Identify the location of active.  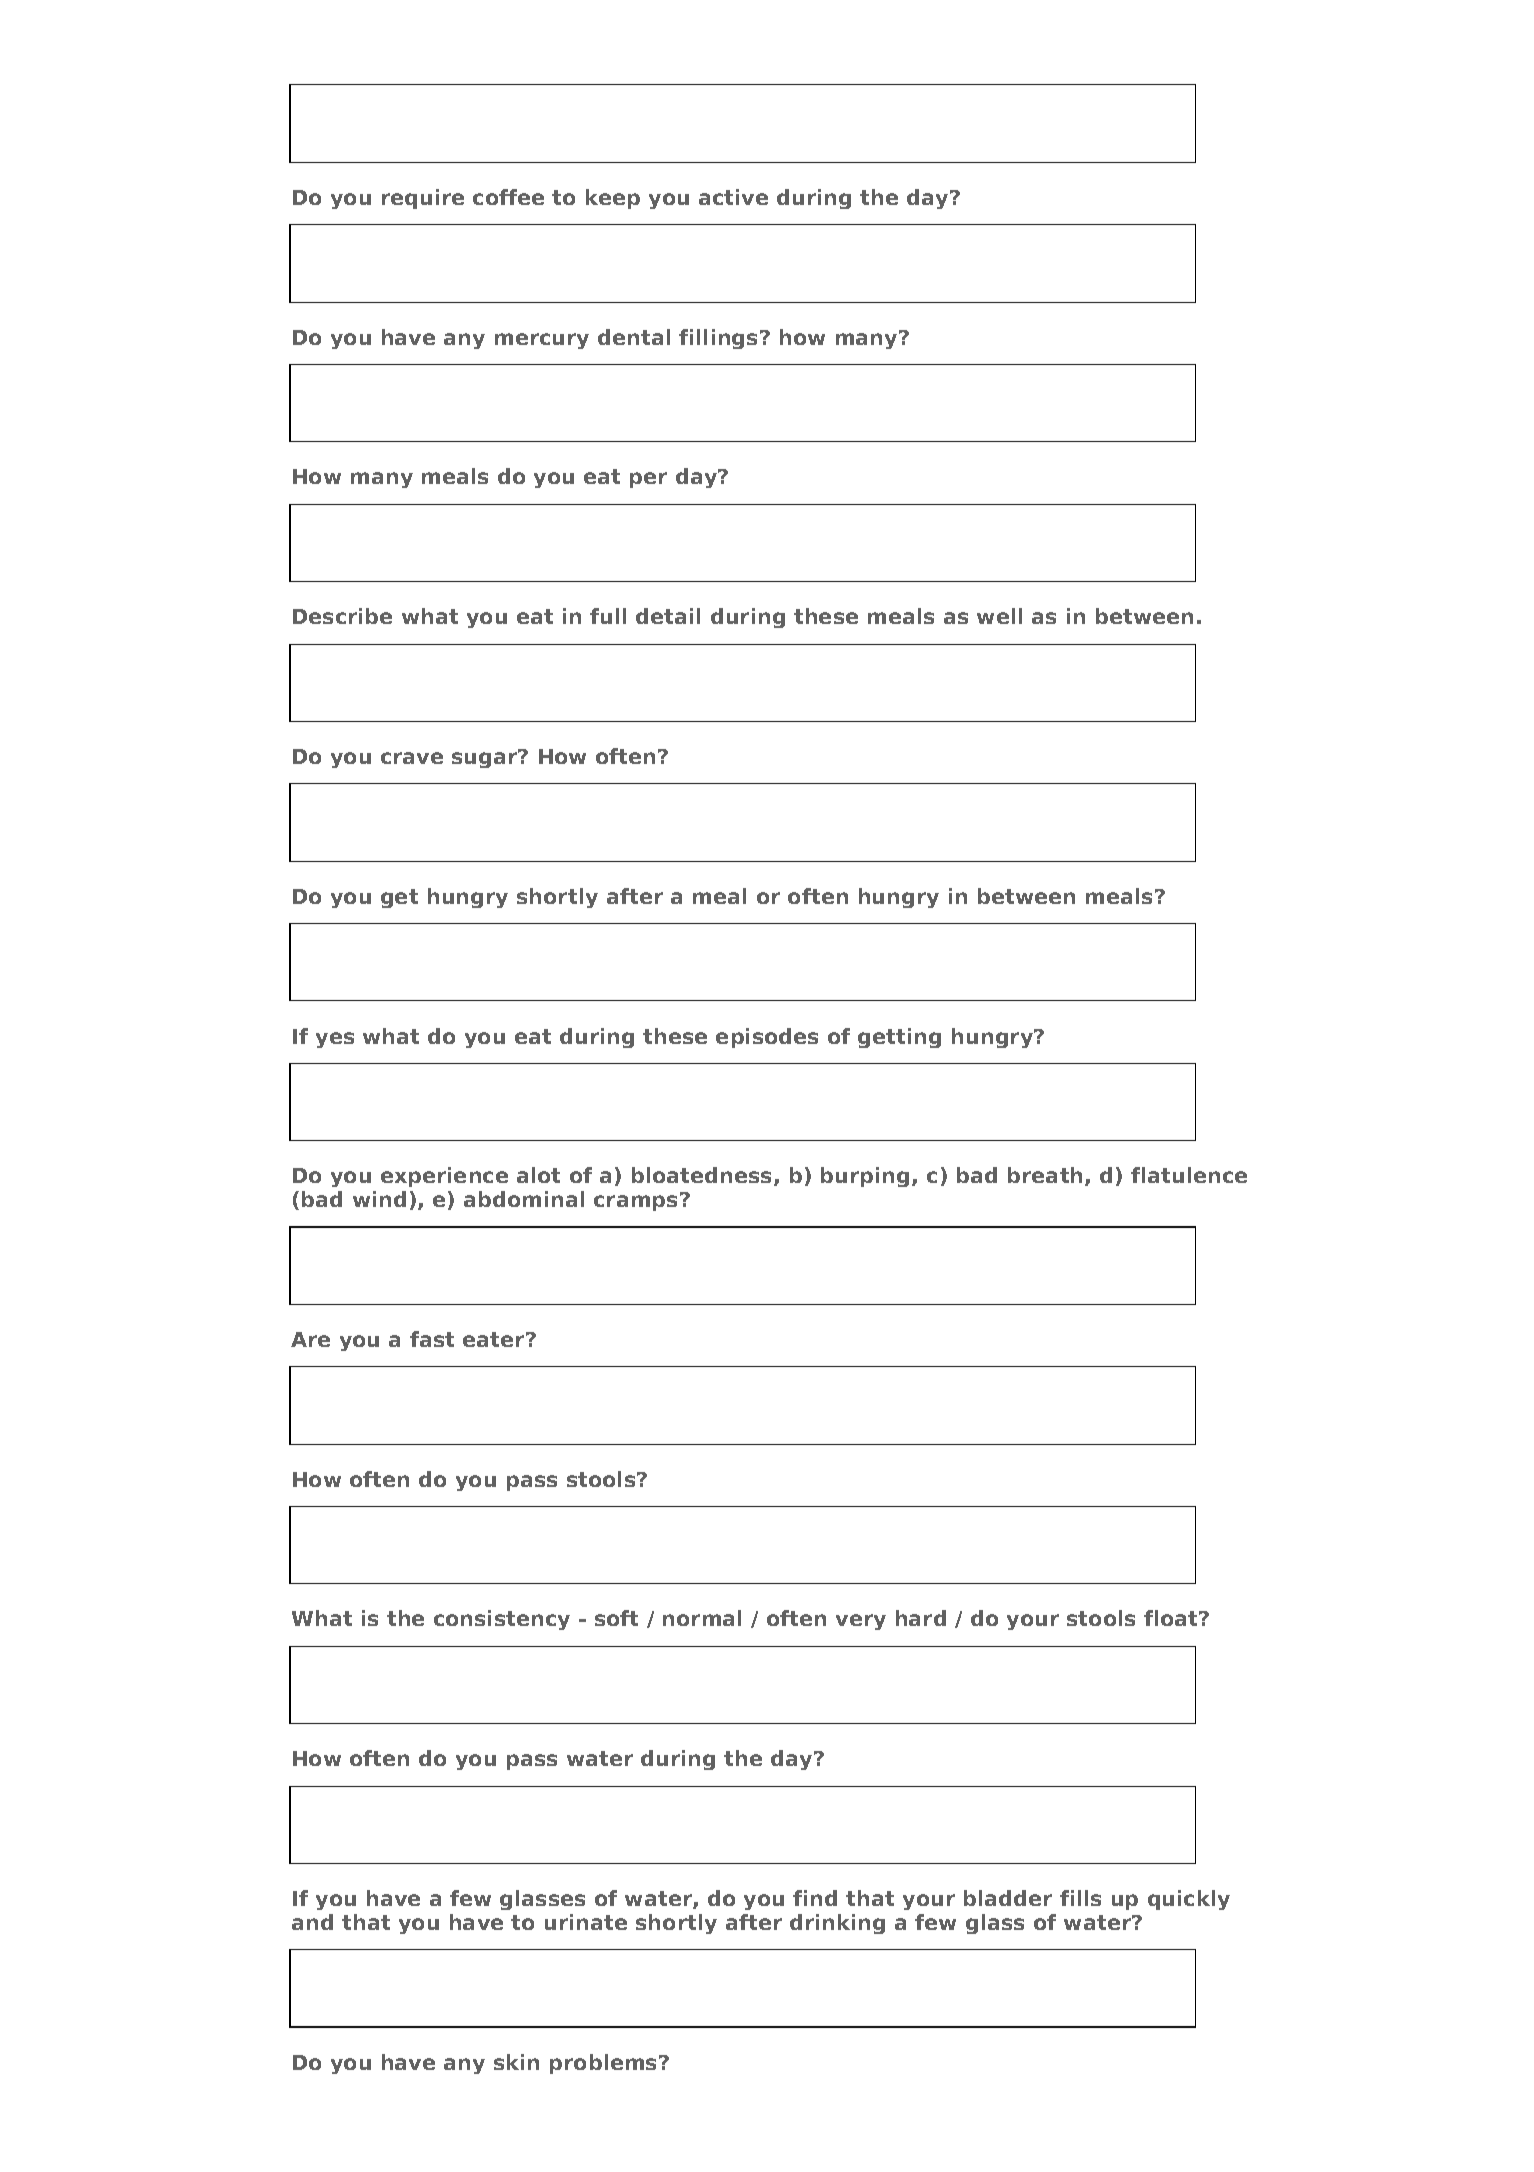
(733, 197).
